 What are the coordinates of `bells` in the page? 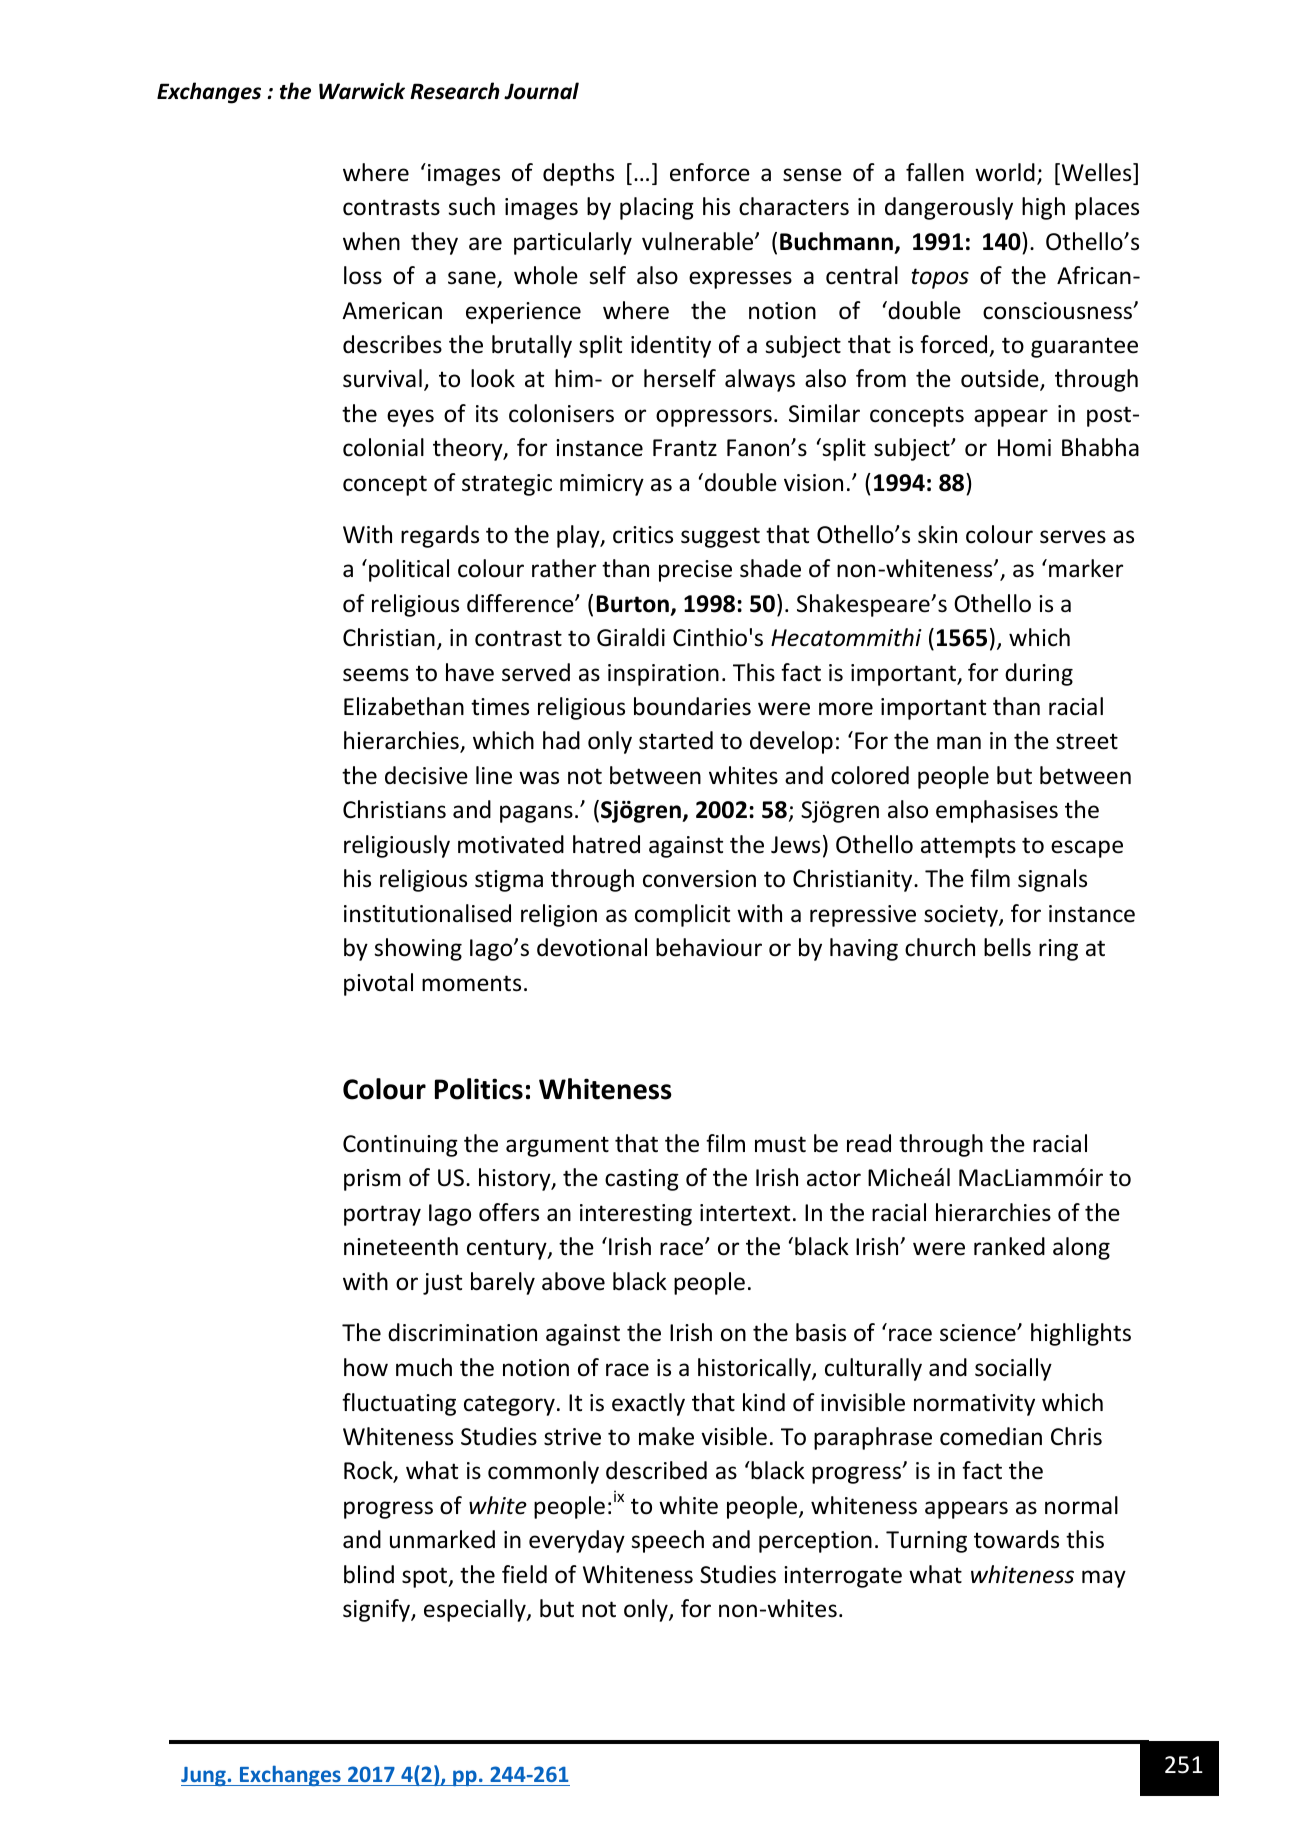 It's located at (1007, 947).
